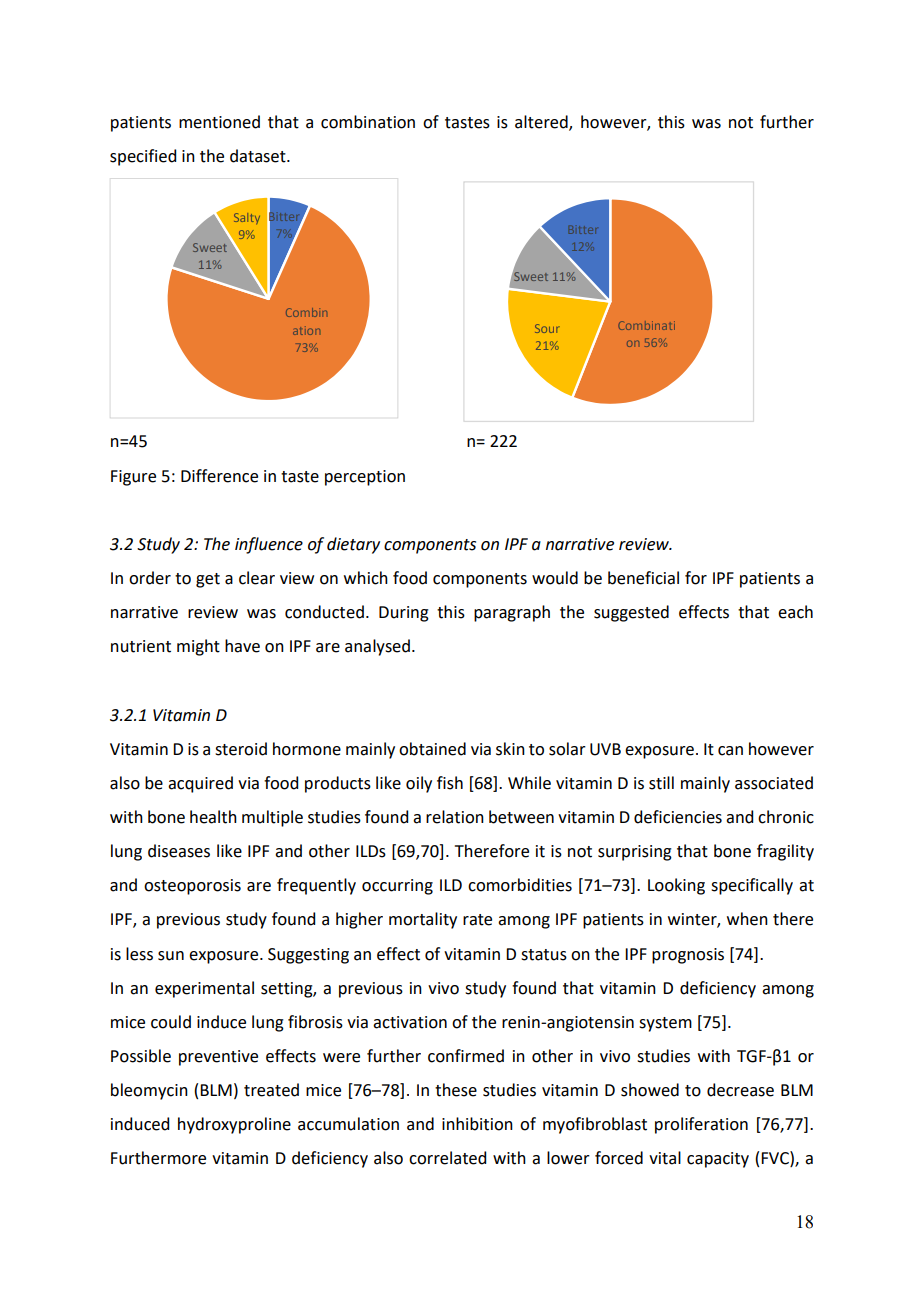 This page has width=924, height=1308. Describe the element at coordinates (718, 1160) in the page. I see `capacity` at that location.
